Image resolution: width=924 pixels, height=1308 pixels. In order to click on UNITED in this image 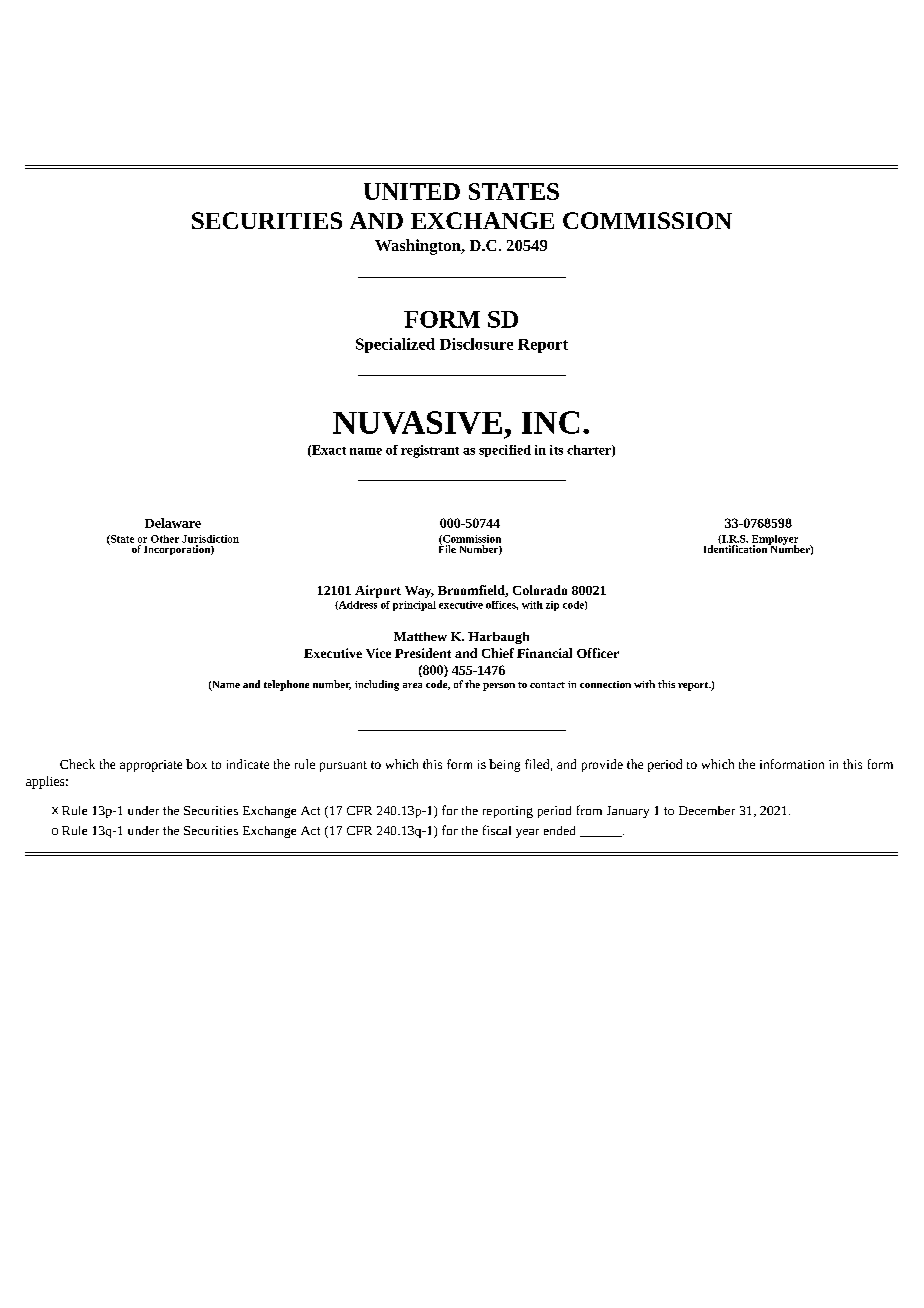, I will do `click(412, 191)`.
